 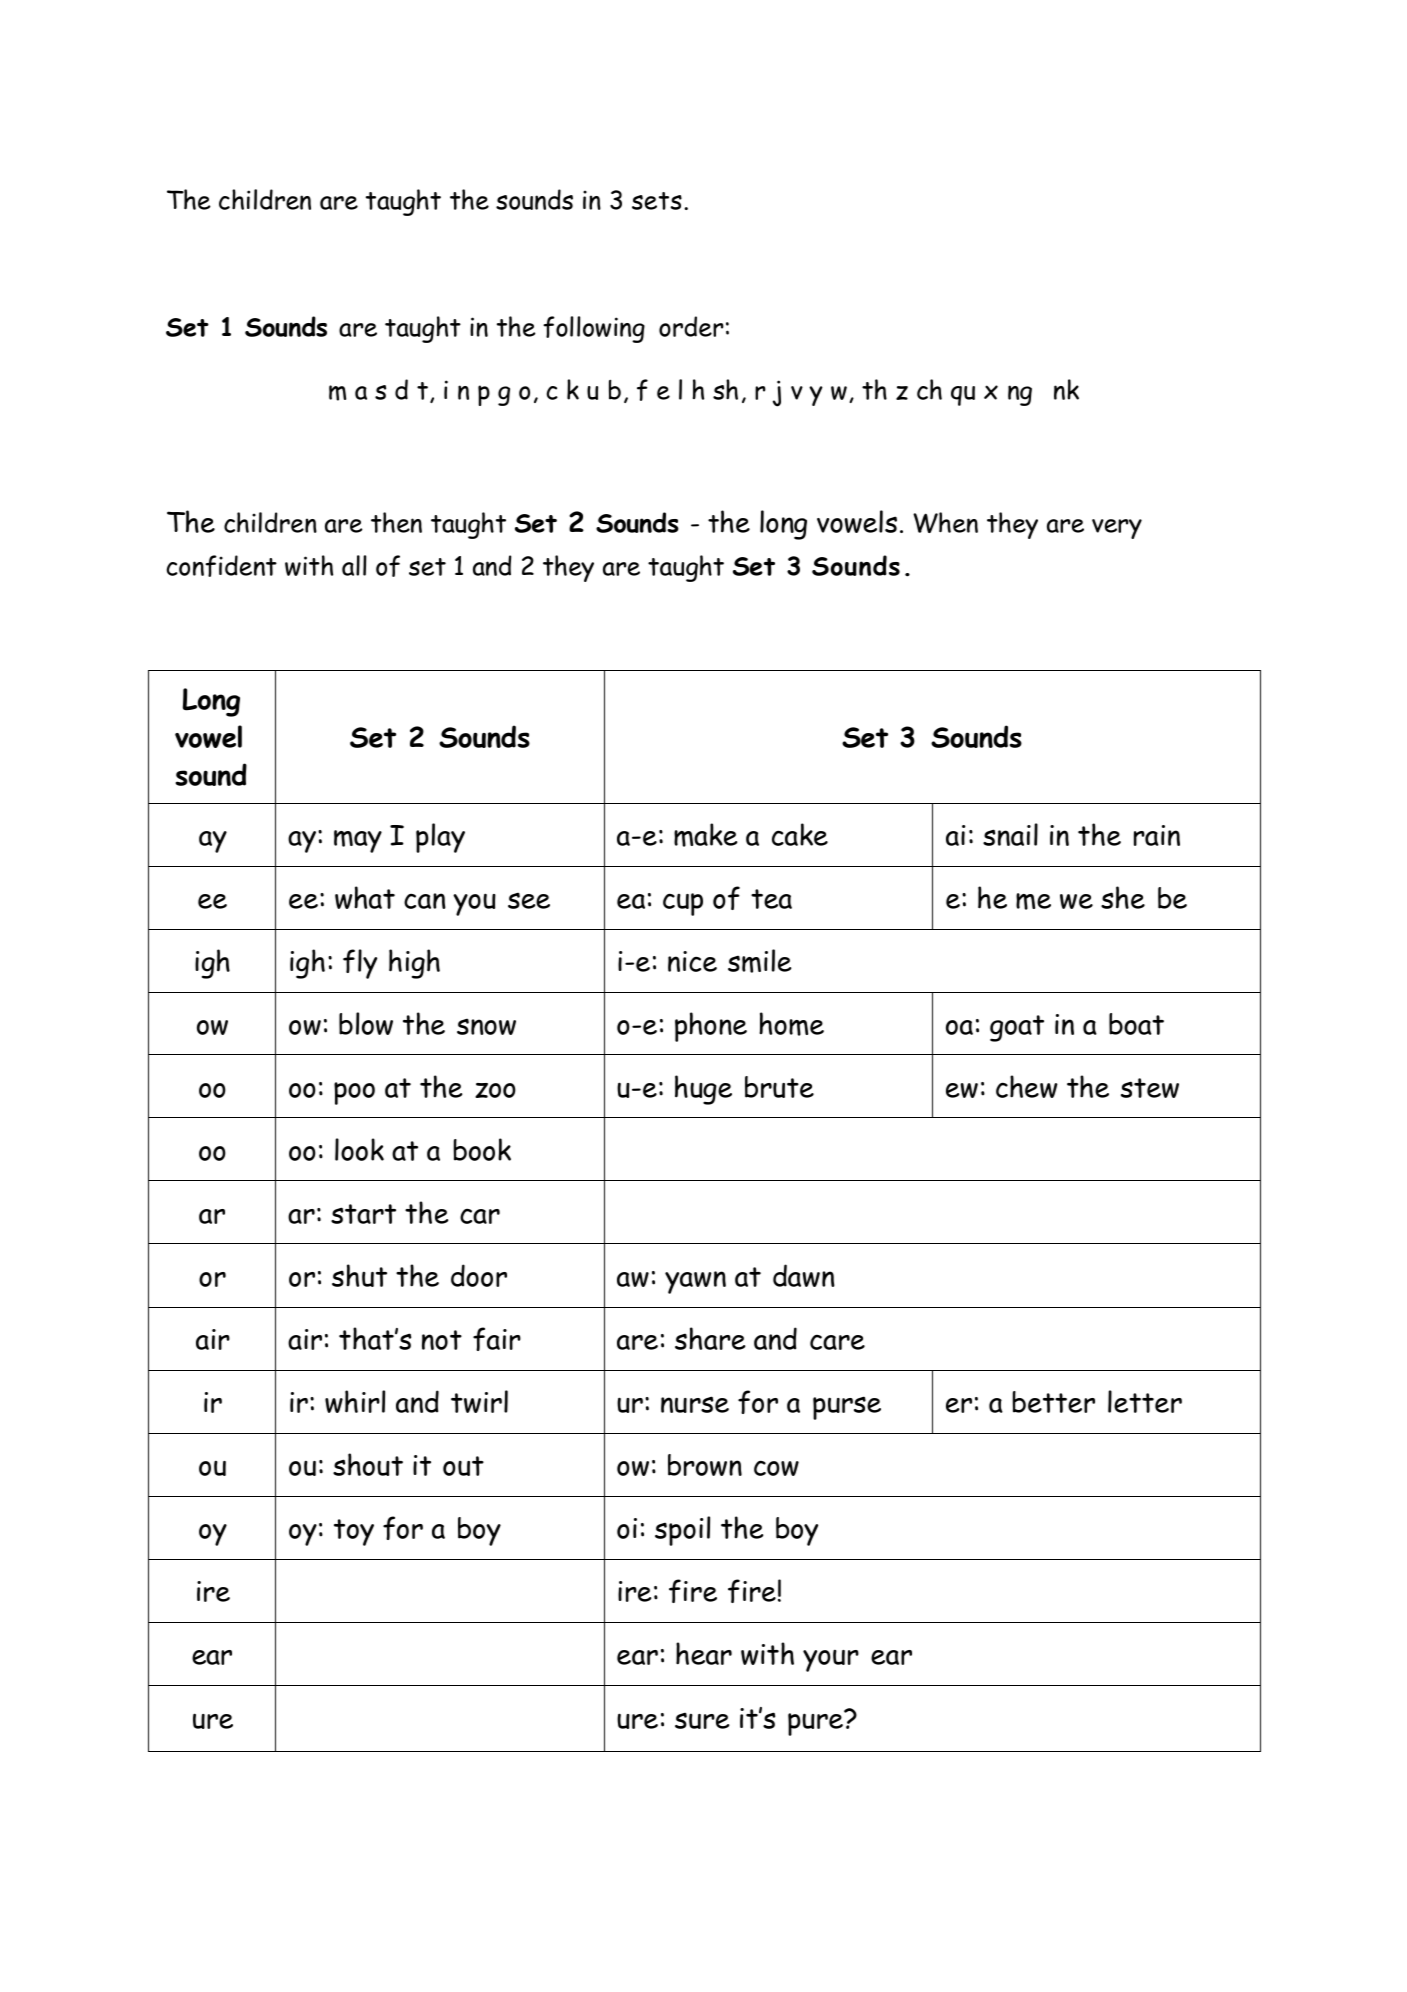 I want to click on hear, so click(x=704, y=1653).
